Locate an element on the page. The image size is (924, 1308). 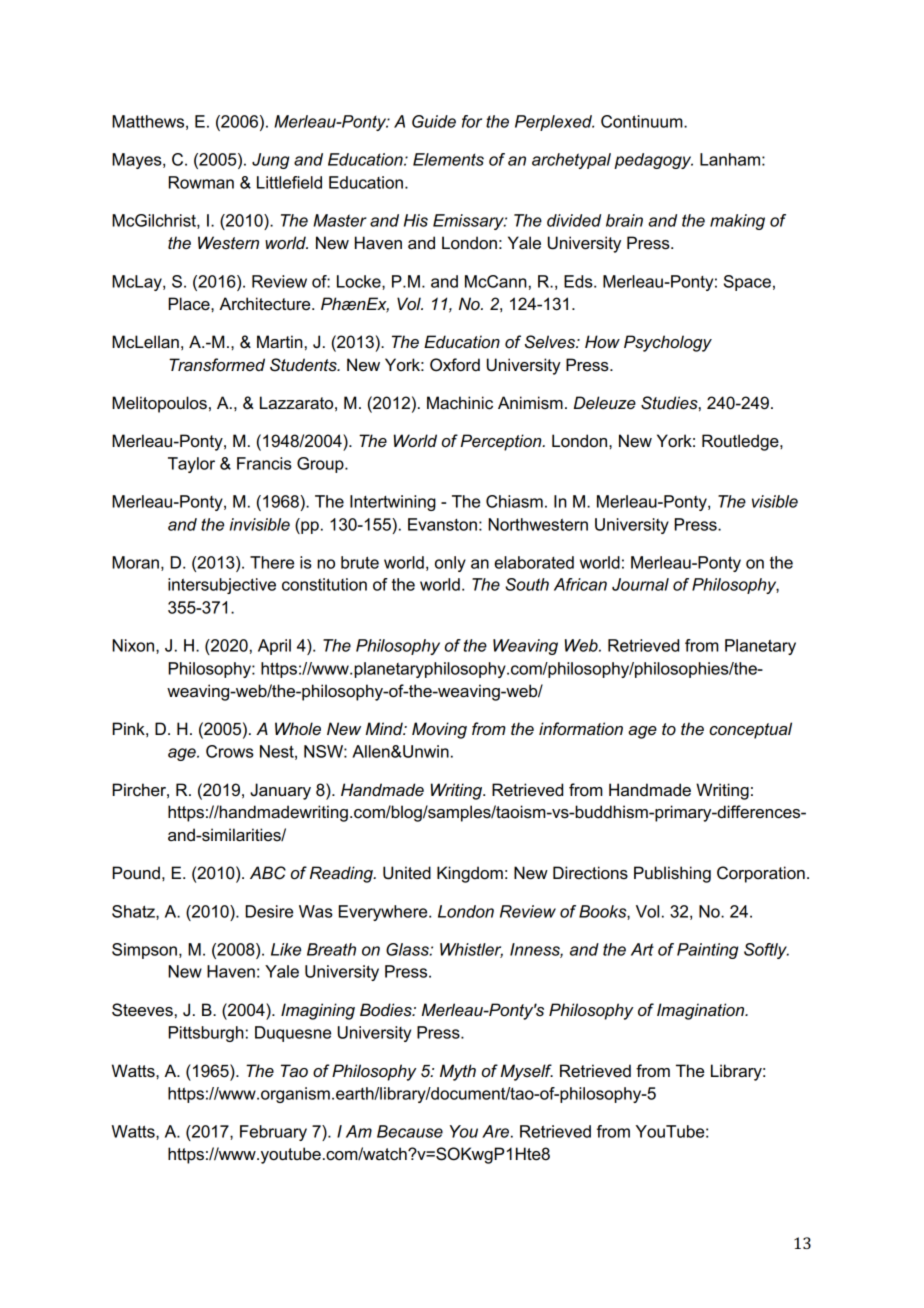
Crows is located at coordinates (230, 751).
